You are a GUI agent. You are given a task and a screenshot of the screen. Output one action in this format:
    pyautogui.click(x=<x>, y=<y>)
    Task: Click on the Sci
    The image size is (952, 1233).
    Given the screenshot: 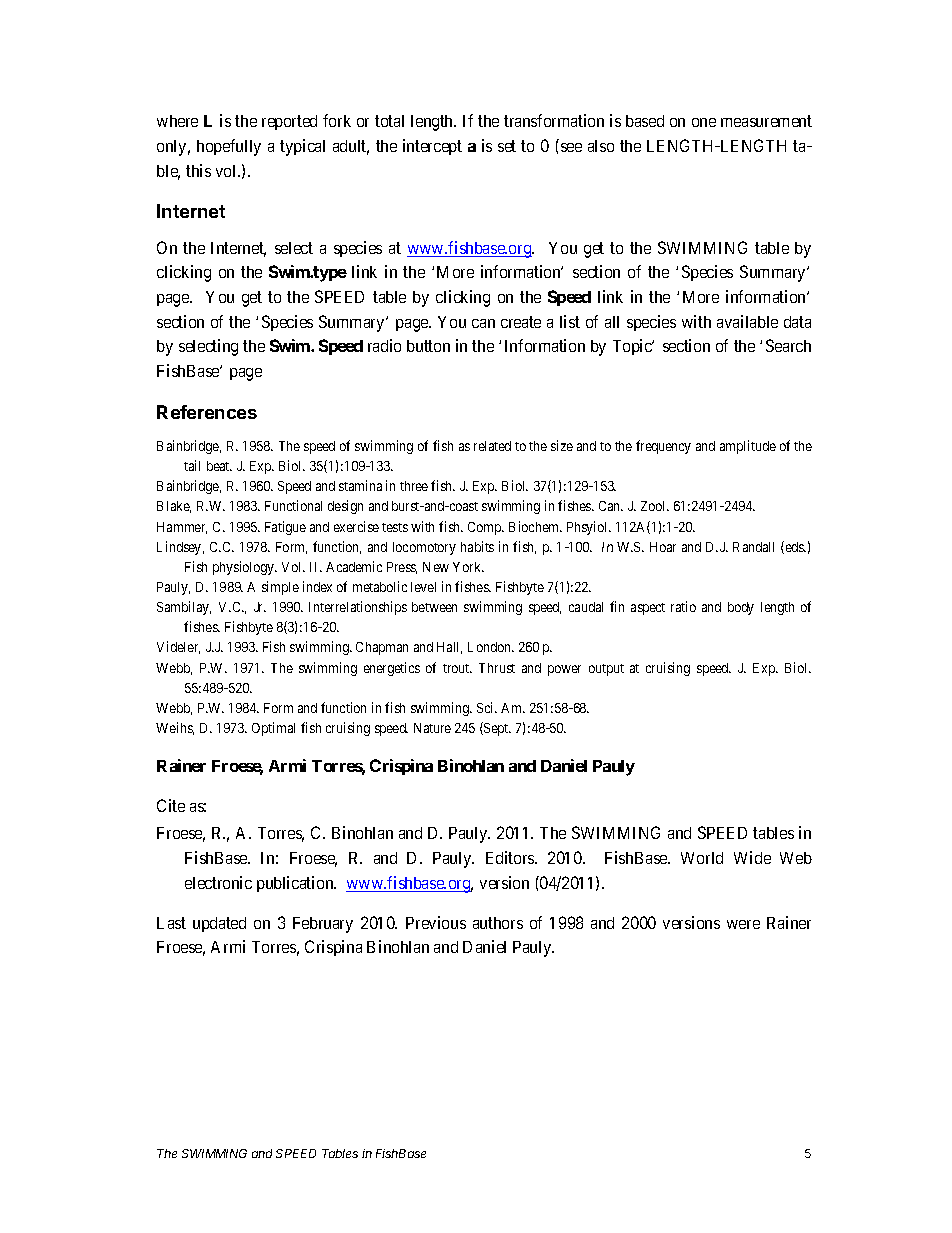 What is the action you would take?
    pyautogui.click(x=487, y=707)
